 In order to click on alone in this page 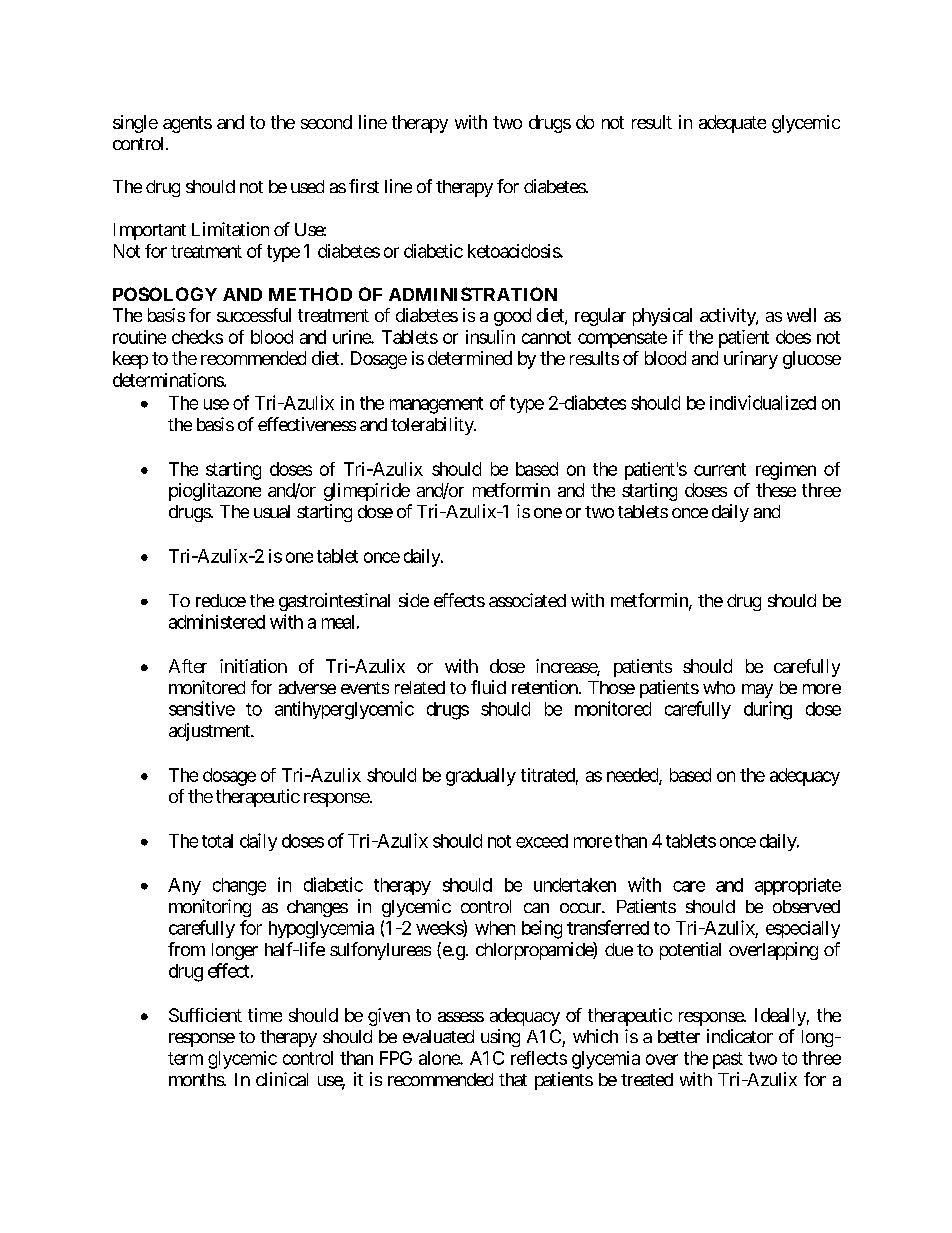, I will do `click(440, 1058)`.
